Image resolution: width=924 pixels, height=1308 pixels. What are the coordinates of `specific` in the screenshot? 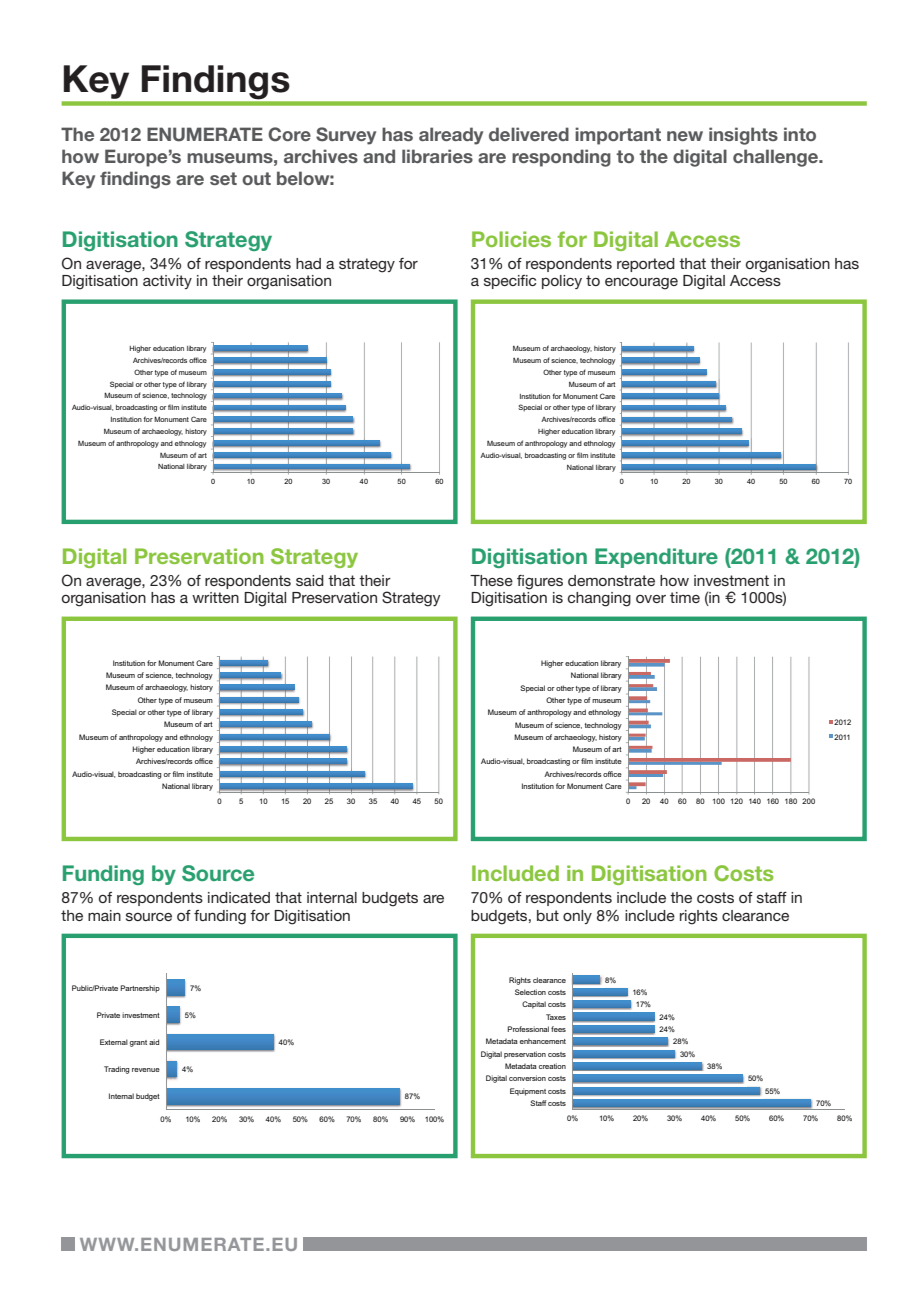 It's located at (510, 282).
